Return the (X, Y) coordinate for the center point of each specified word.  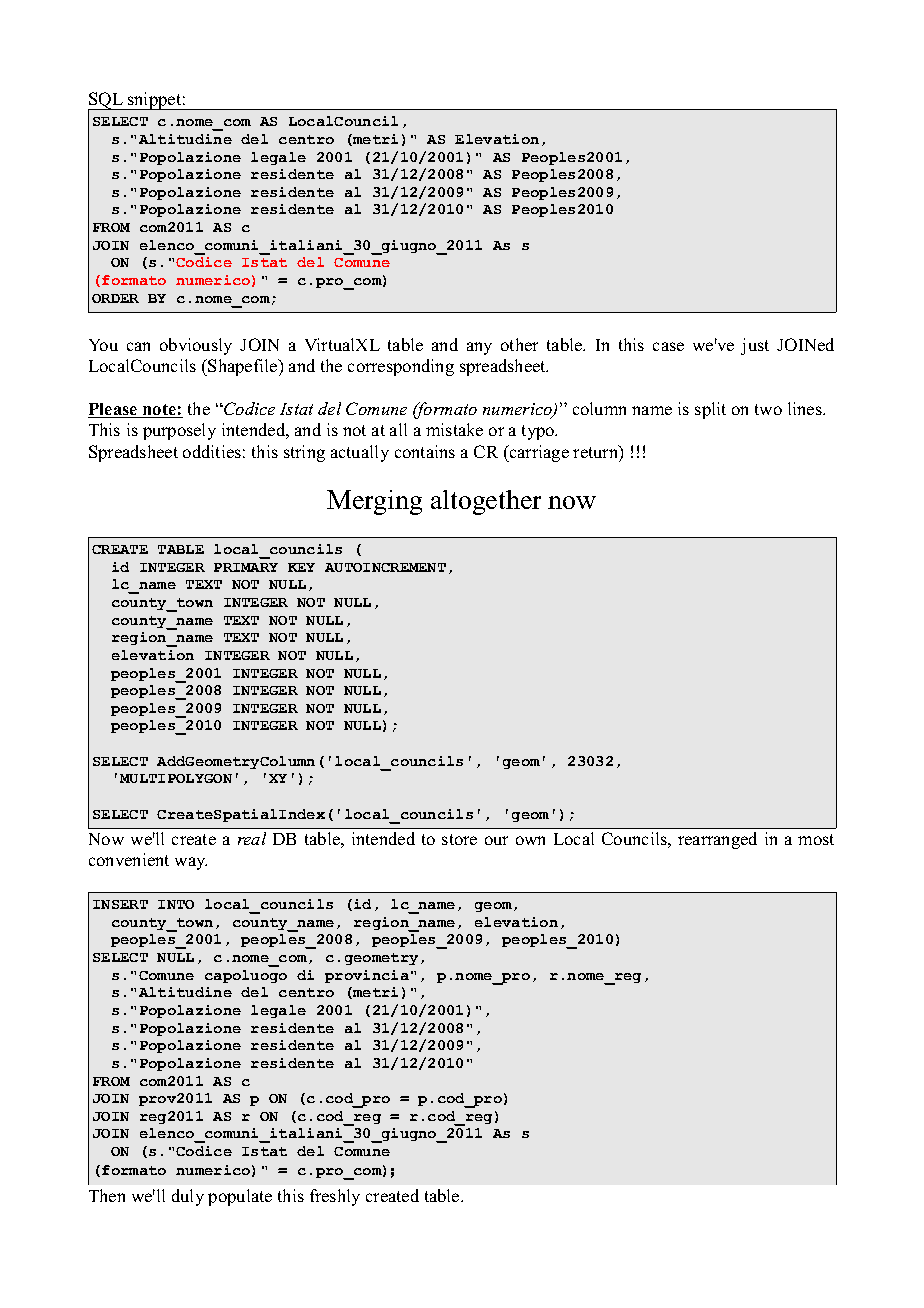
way (191, 863)
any (479, 348)
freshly (335, 1197)
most (816, 839)
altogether (486, 502)
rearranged (717, 840)
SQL (107, 102)
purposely (179, 431)
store (459, 839)
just (755, 346)
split (710, 410)
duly (188, 1197)
